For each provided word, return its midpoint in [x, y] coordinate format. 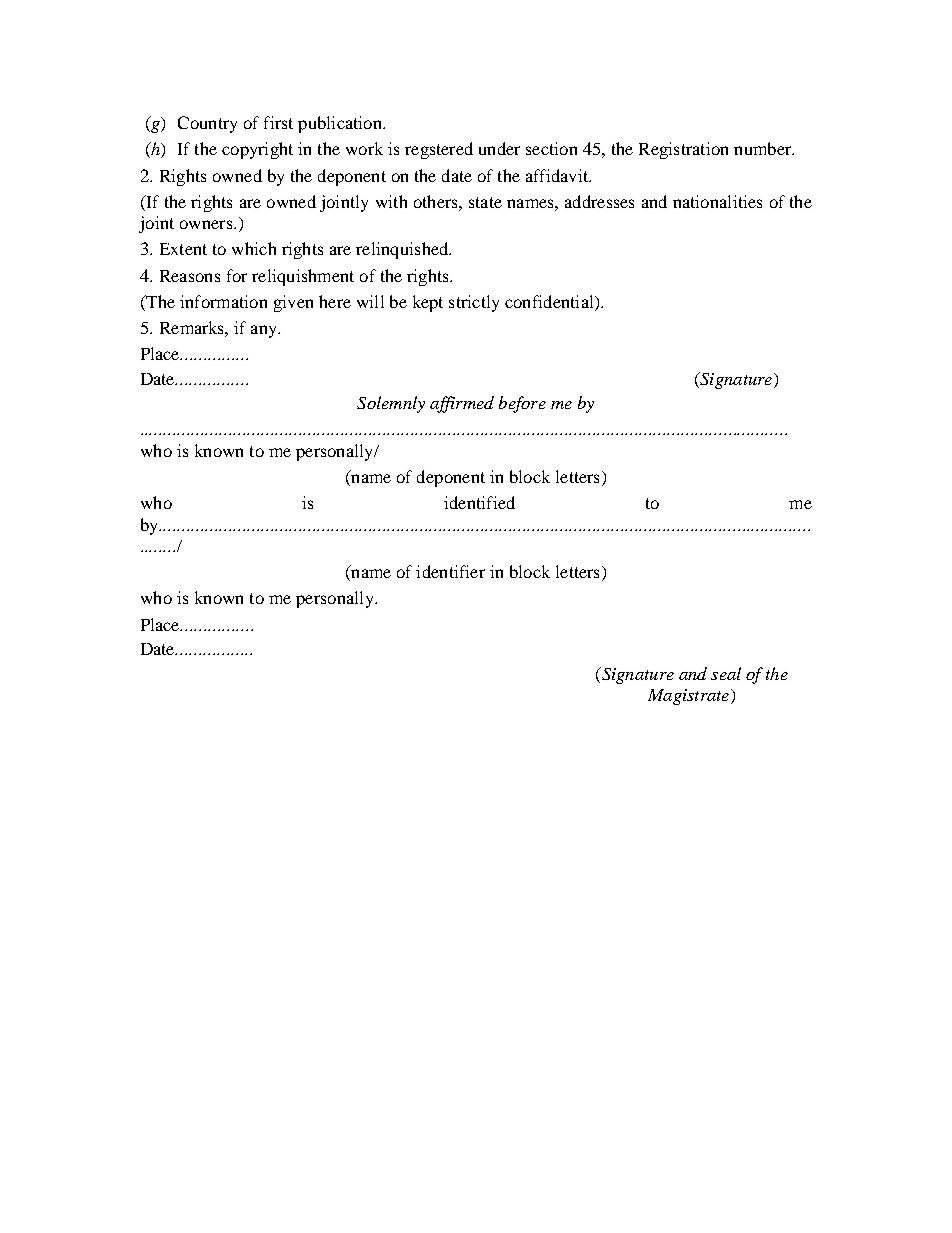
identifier [450, 571]
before [522, 404]
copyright [257, 150]
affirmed [462, 404]
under [499, 148]
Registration [683, 150]
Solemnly [391, 404]
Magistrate [690, 697]
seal [726, 673]
